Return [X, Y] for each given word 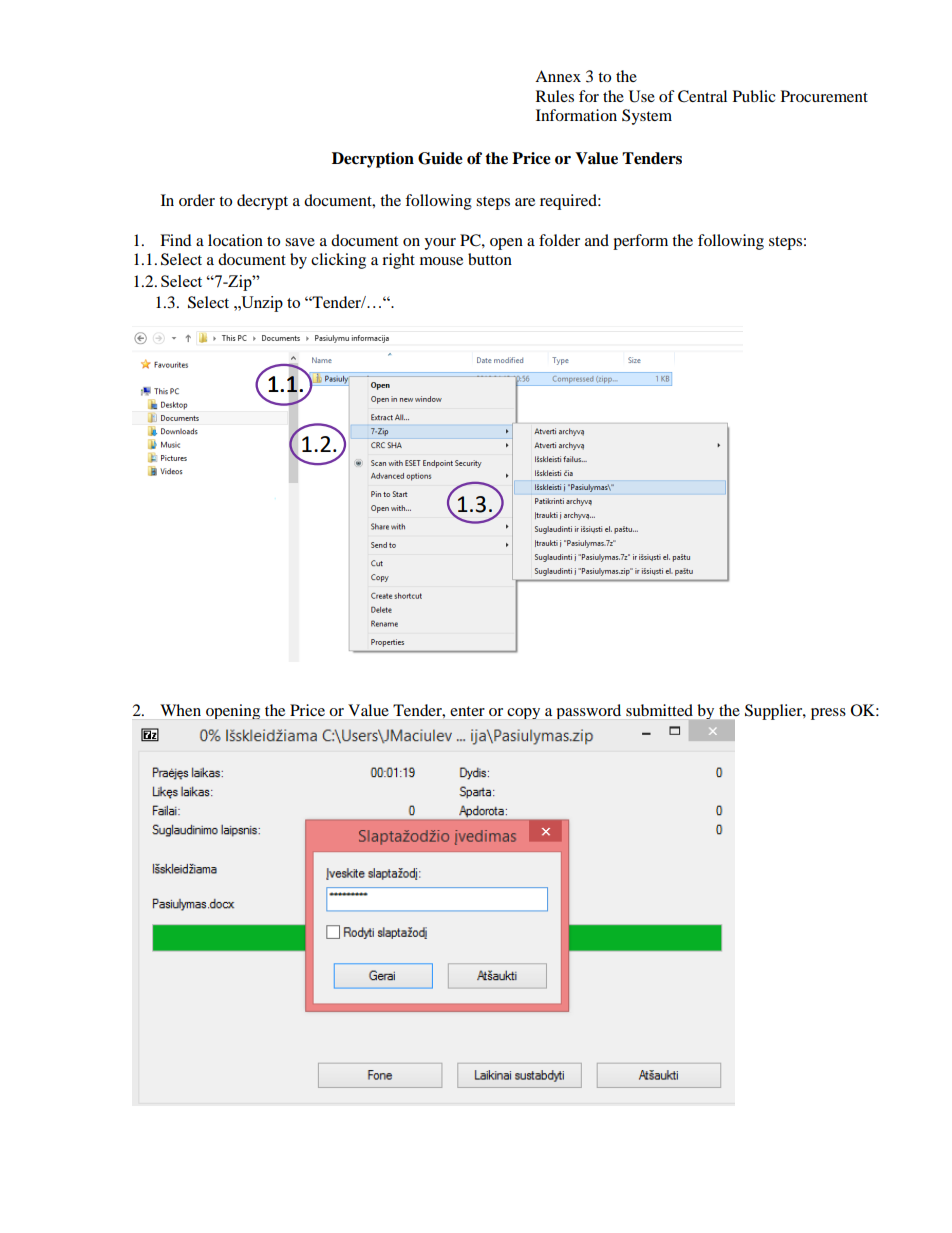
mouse [441, 261]
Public [754, 96]
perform [640, 242]
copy [523, 713]
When [180, 710]
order [197, 200]
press [828, 714]
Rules [555, 96]
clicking [338, 261]
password [589, 711]
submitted [659, 710]
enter [467, 711]
